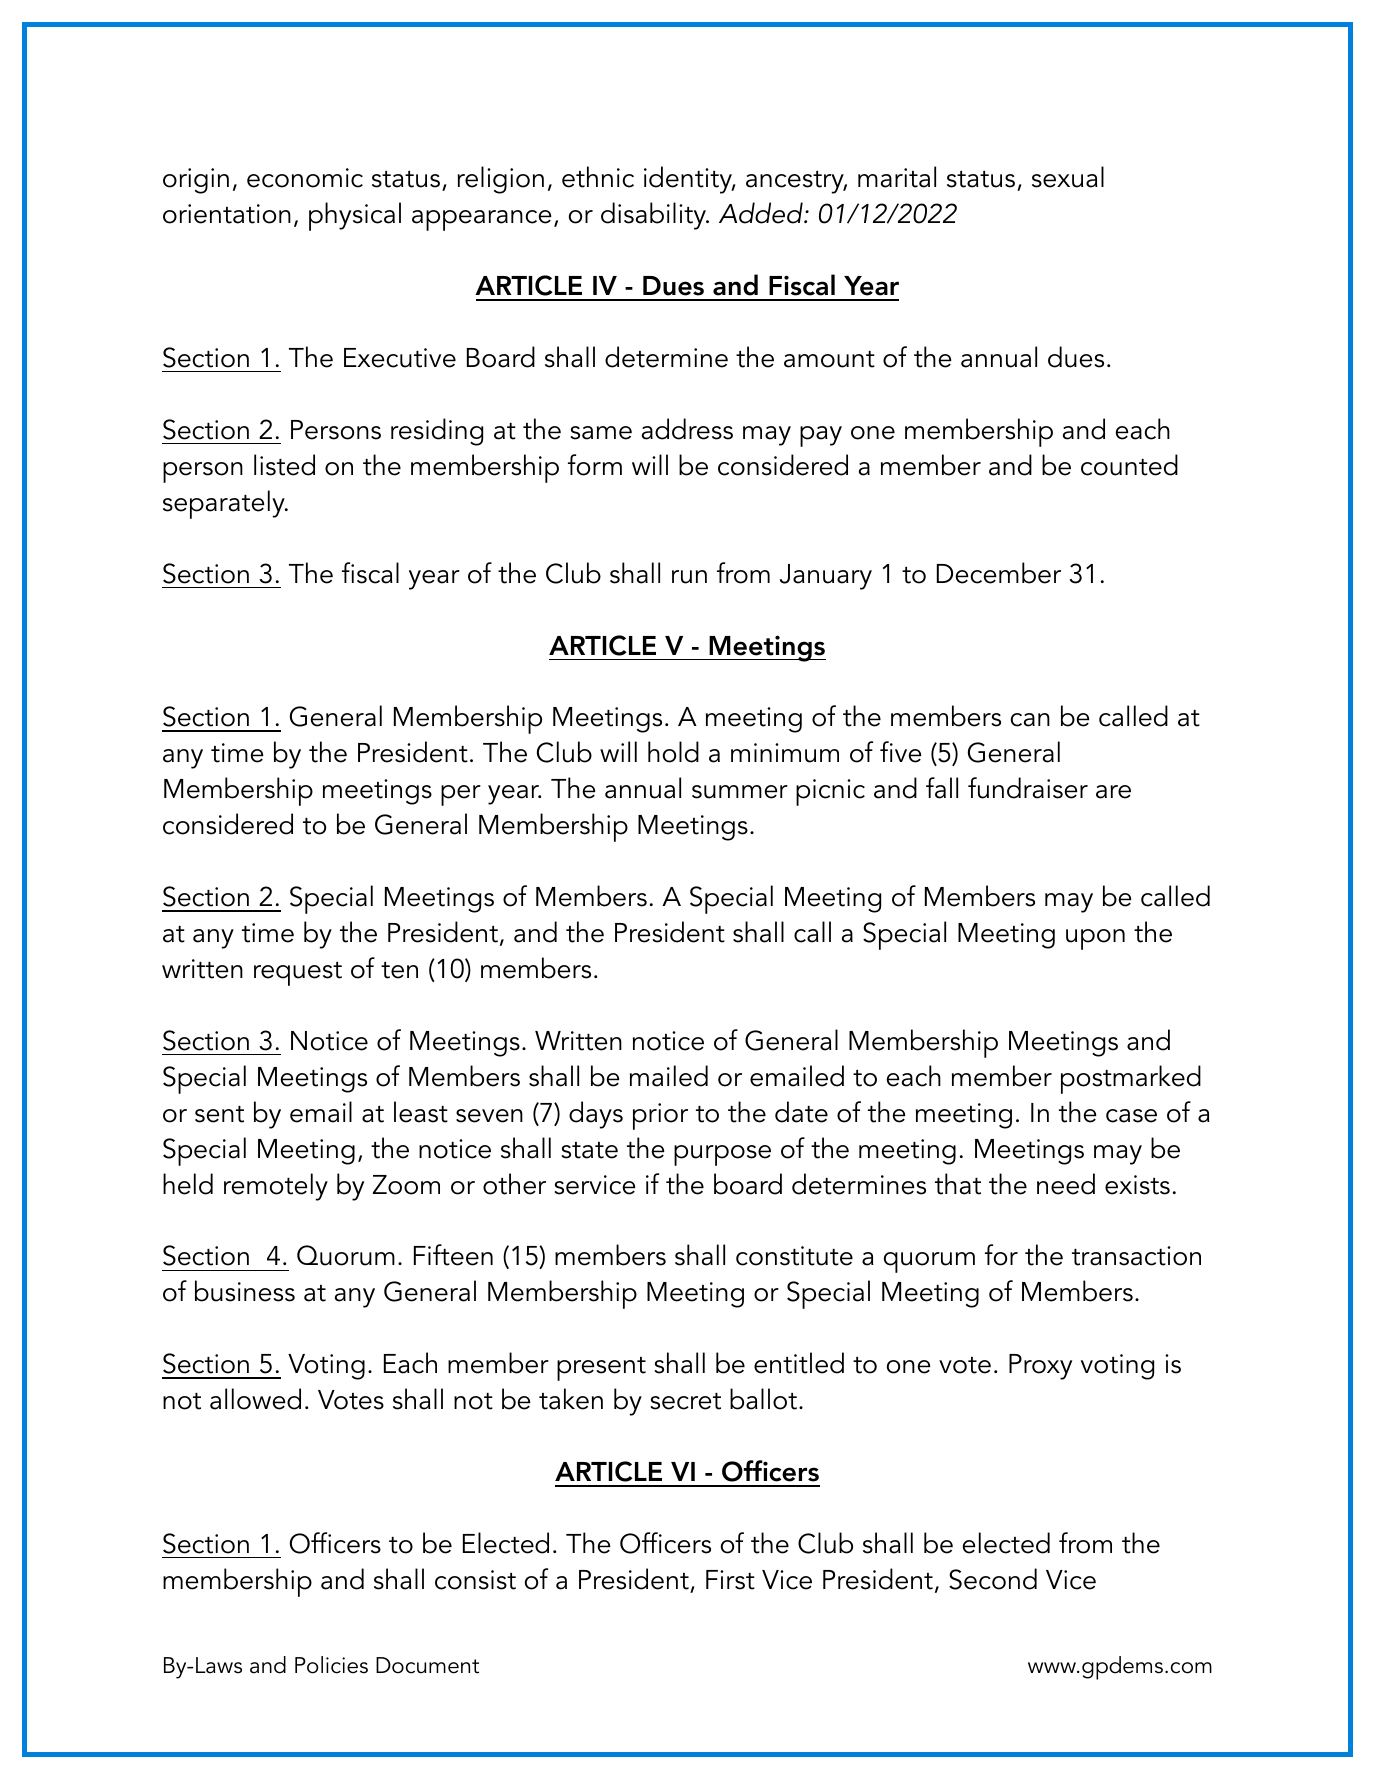 This document has height=1779, width=1375. What do you see at coordinates (331, 1665) in the document?
I see `Policies` at bounding box center [331, 1665].
